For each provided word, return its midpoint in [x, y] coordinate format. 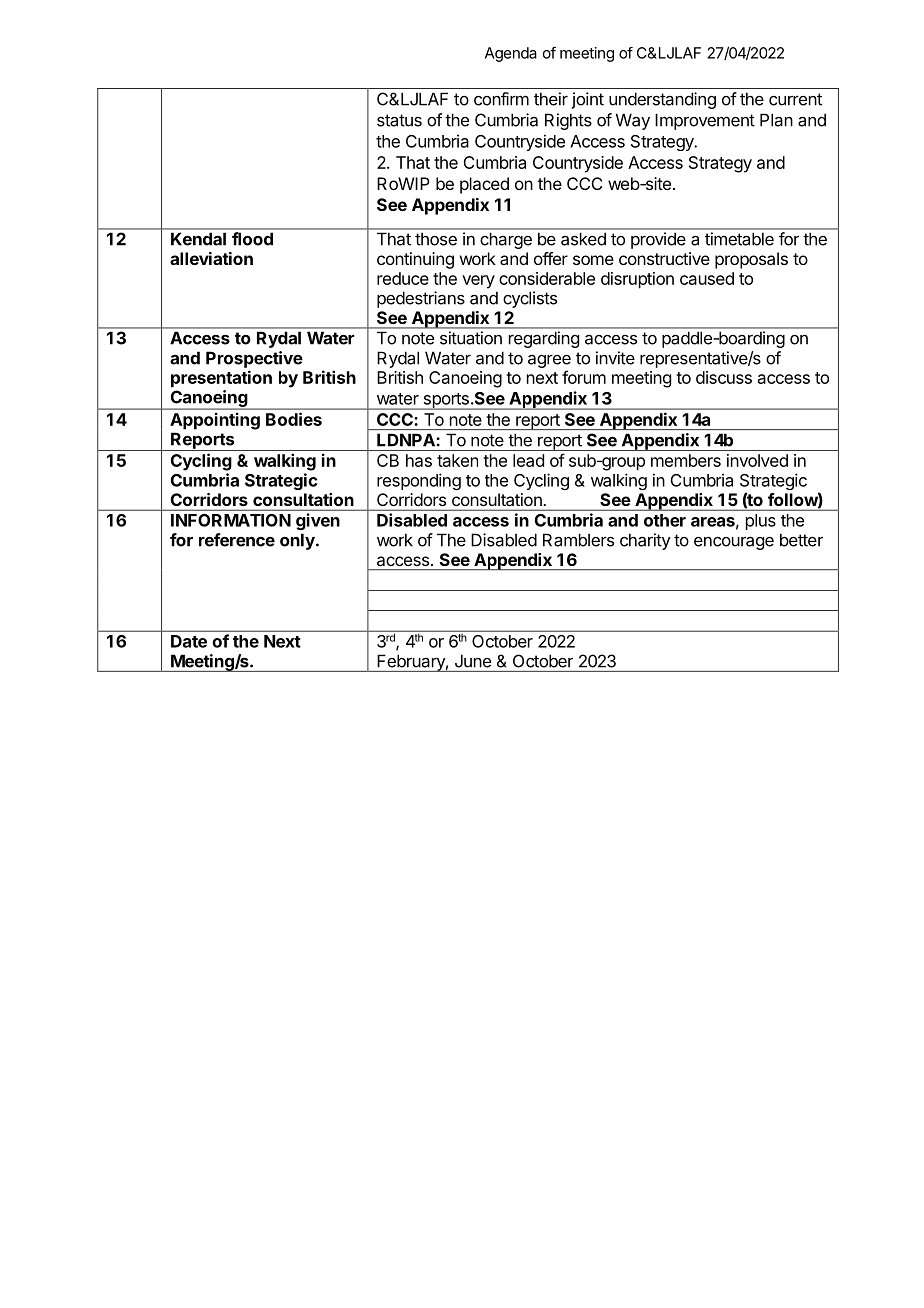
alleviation [211, 258]
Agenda [511, 54]
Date [189, 641]
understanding [662, 100]
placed [484, 185]
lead [528, 460]
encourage [734, 543]
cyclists [530, 299]
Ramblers [578, 540]
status [399, 120]
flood [252, 239]
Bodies [294, 419]
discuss [724, 377]
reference [237, 540]
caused [707, 278]
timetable [739, 239]
